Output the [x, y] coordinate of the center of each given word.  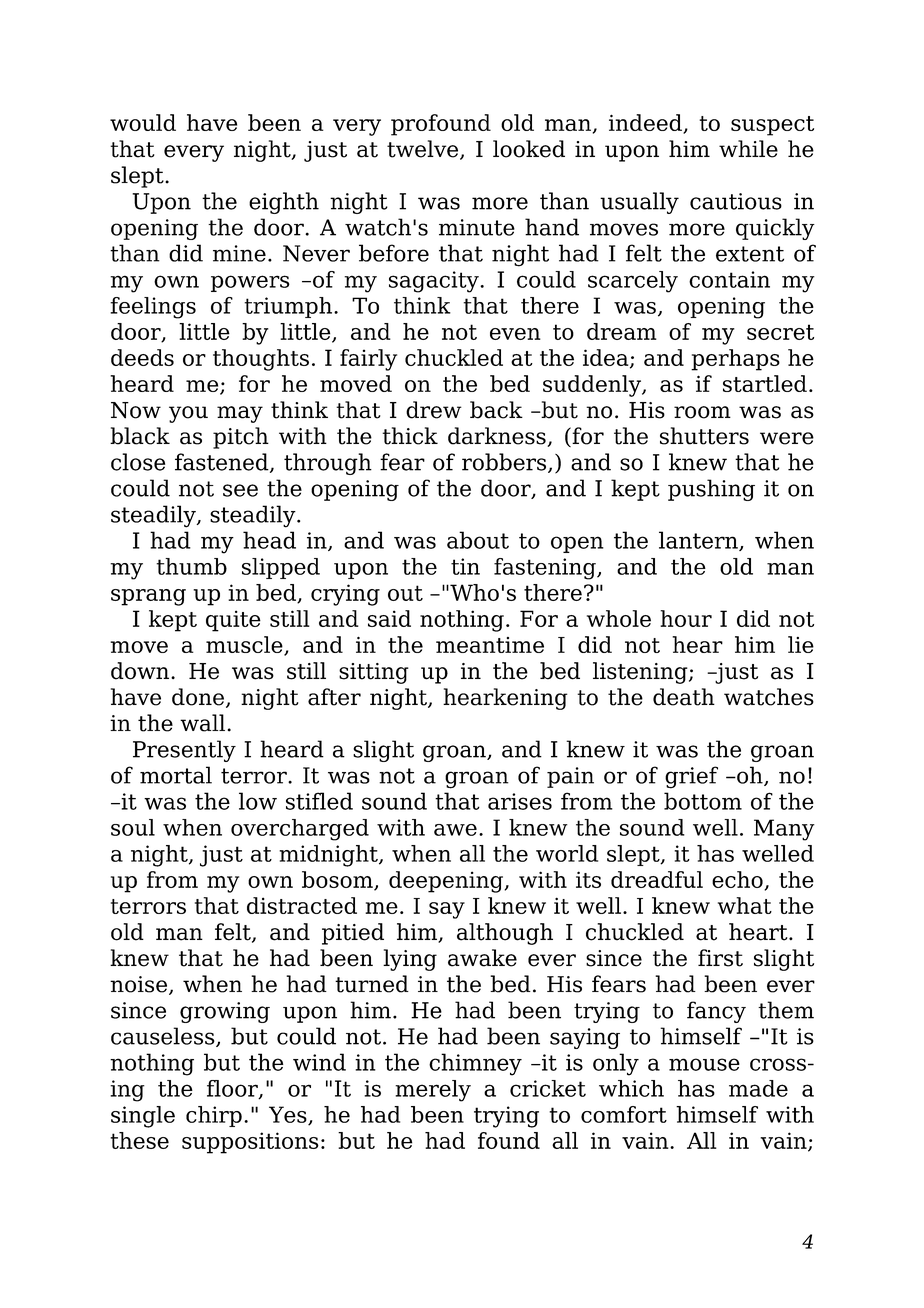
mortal [176, 775]
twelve [422, 149]
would [143, 122]
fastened [223, 463]
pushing [711, 490]
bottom [703, 801]
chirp [214, 1116]
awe [455, 830]
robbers [504, 462]
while [748, 149]
